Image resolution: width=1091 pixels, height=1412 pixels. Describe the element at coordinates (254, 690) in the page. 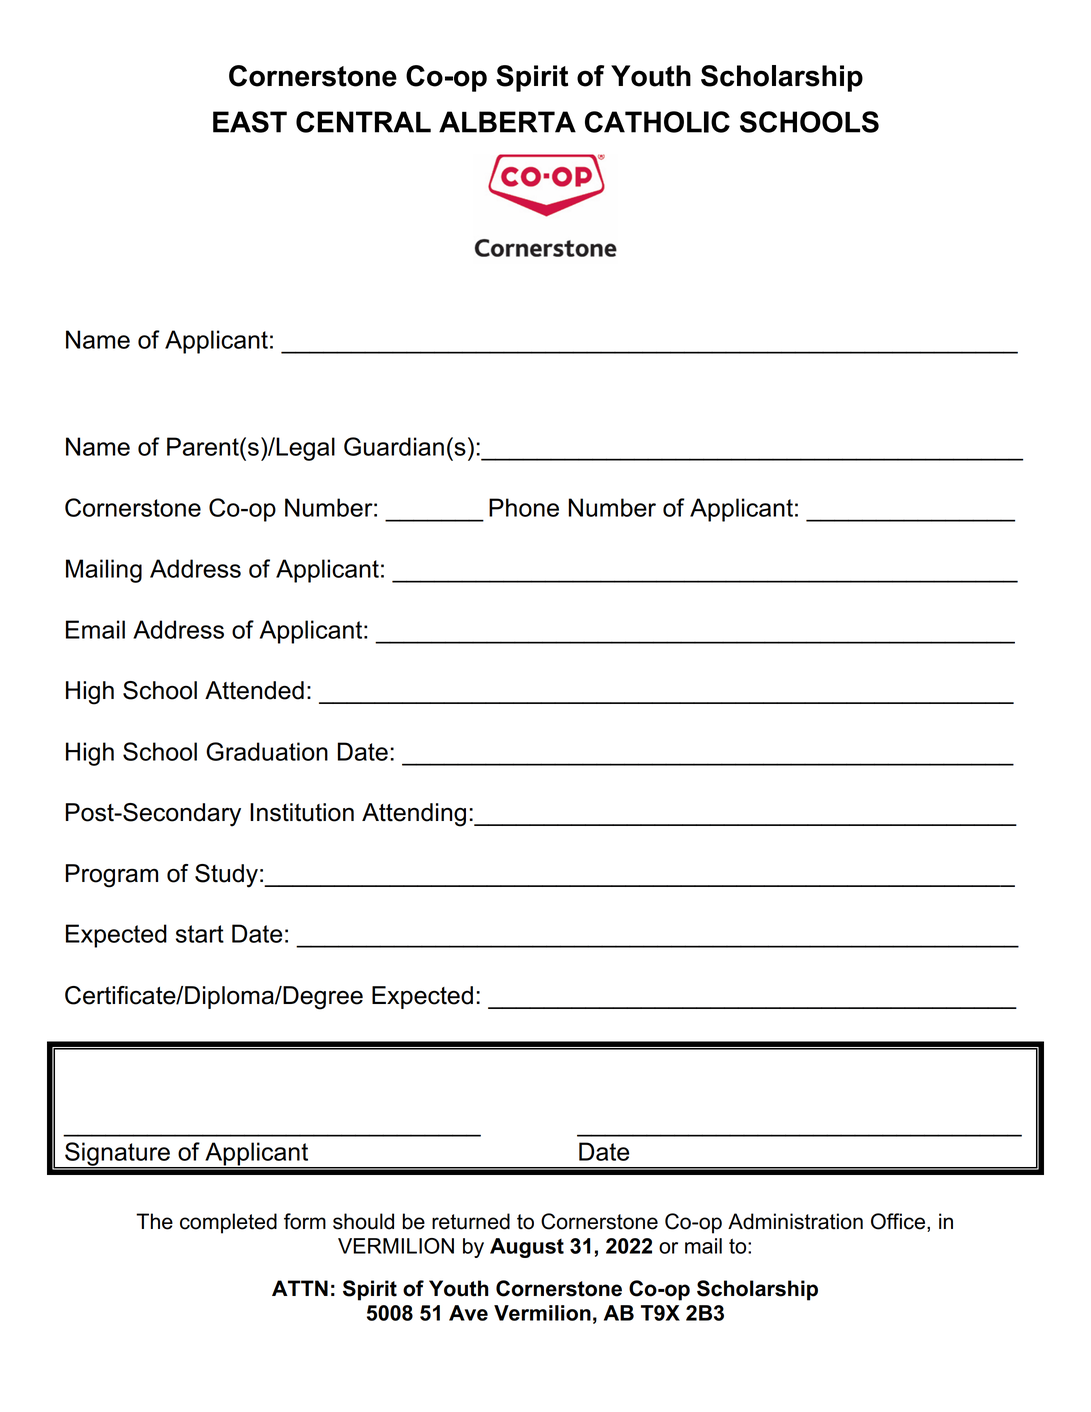

I see `Attended` at that location.
